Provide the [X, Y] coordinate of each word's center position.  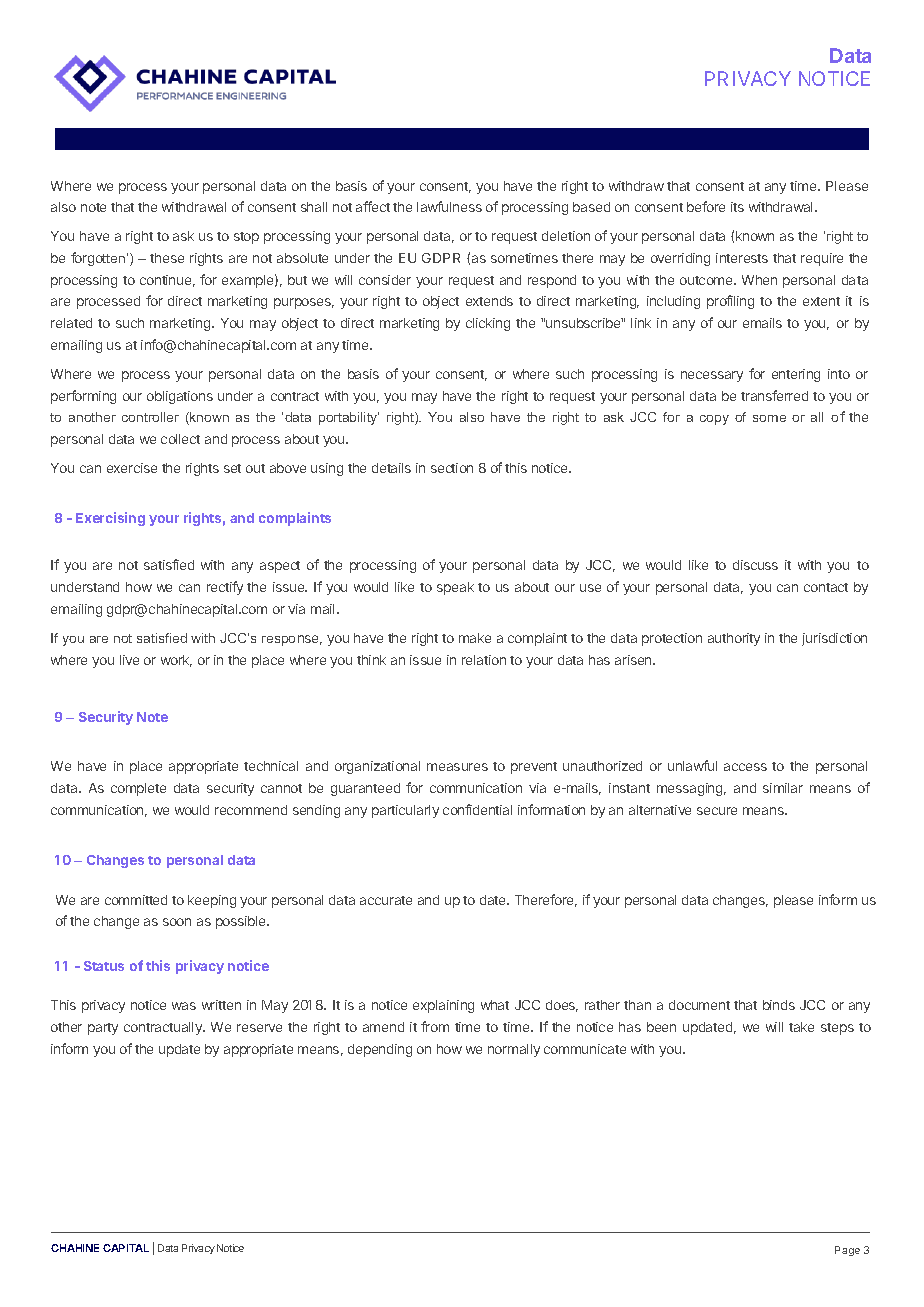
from [435, 1026]
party [103, 1029]
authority [734, 639]
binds [779, 1005]
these [167, 258]
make [475, 638]
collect [180, 439]
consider [385, 280]
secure [717, 811]
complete [138, 789]
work [176, 661]
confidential [477, 809]
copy [714, 420]
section [452, 468]
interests [742, 258]
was [184, 1006]
